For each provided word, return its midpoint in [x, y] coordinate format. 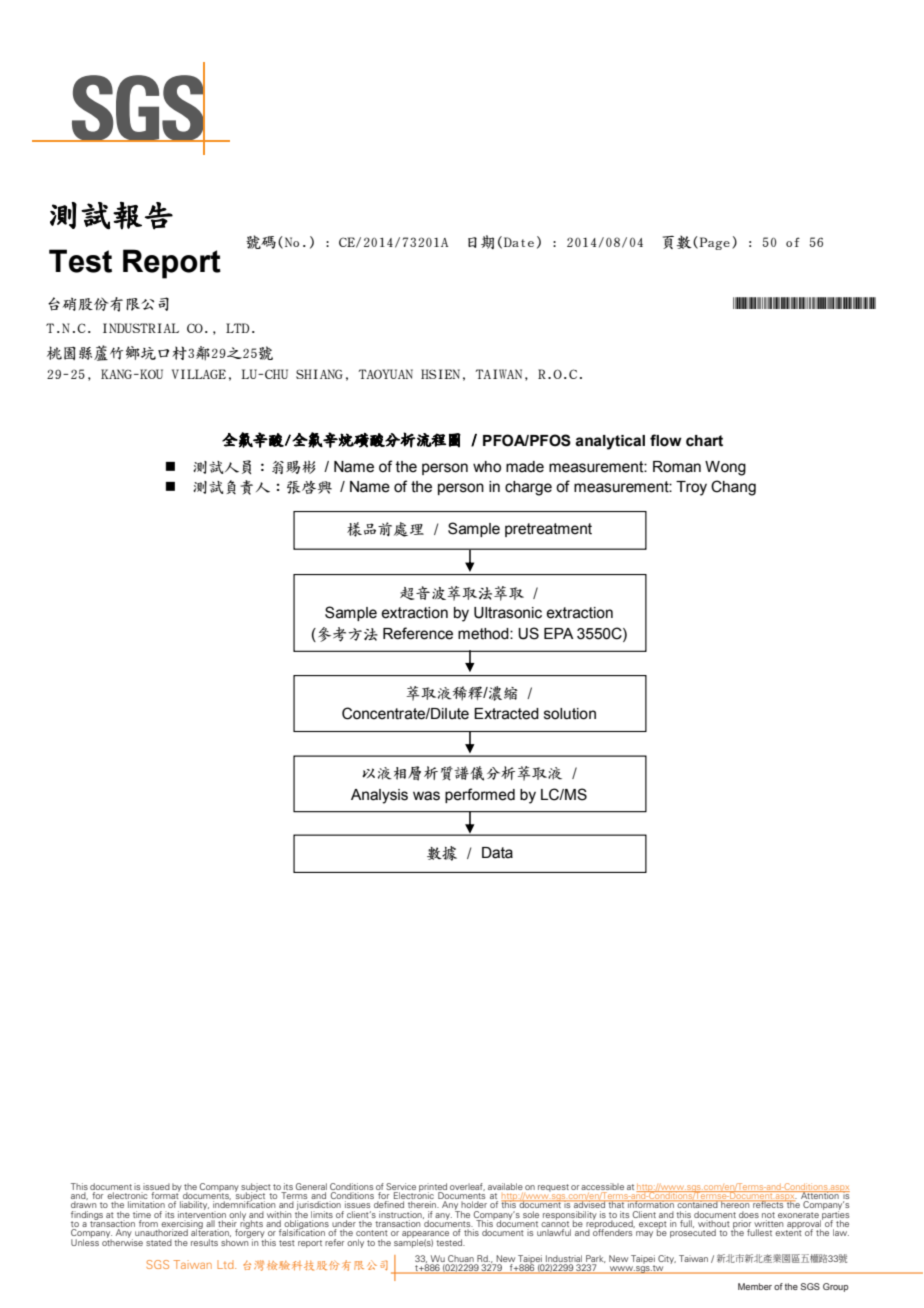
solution [570, 714]
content [372, 1233]
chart [704, 441]
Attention [820, 1196]
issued [156, 1186]
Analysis [379, 796]
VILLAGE [199, 374]
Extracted [506, 714]
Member [755, 1286]
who [487, 467]
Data [497, 853]
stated [159, 1242]
